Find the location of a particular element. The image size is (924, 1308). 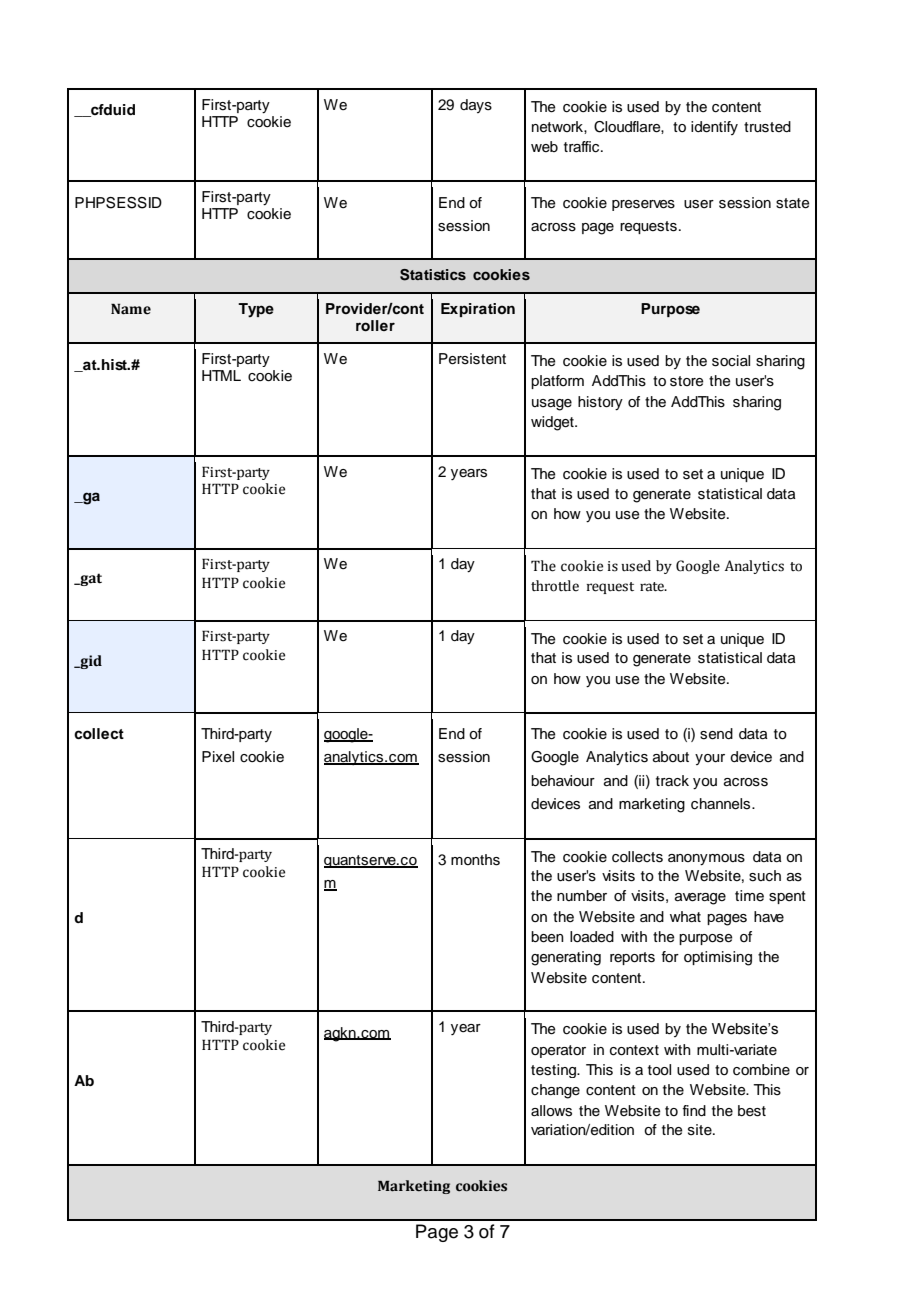

Type is located at coordinates (256, 310).
